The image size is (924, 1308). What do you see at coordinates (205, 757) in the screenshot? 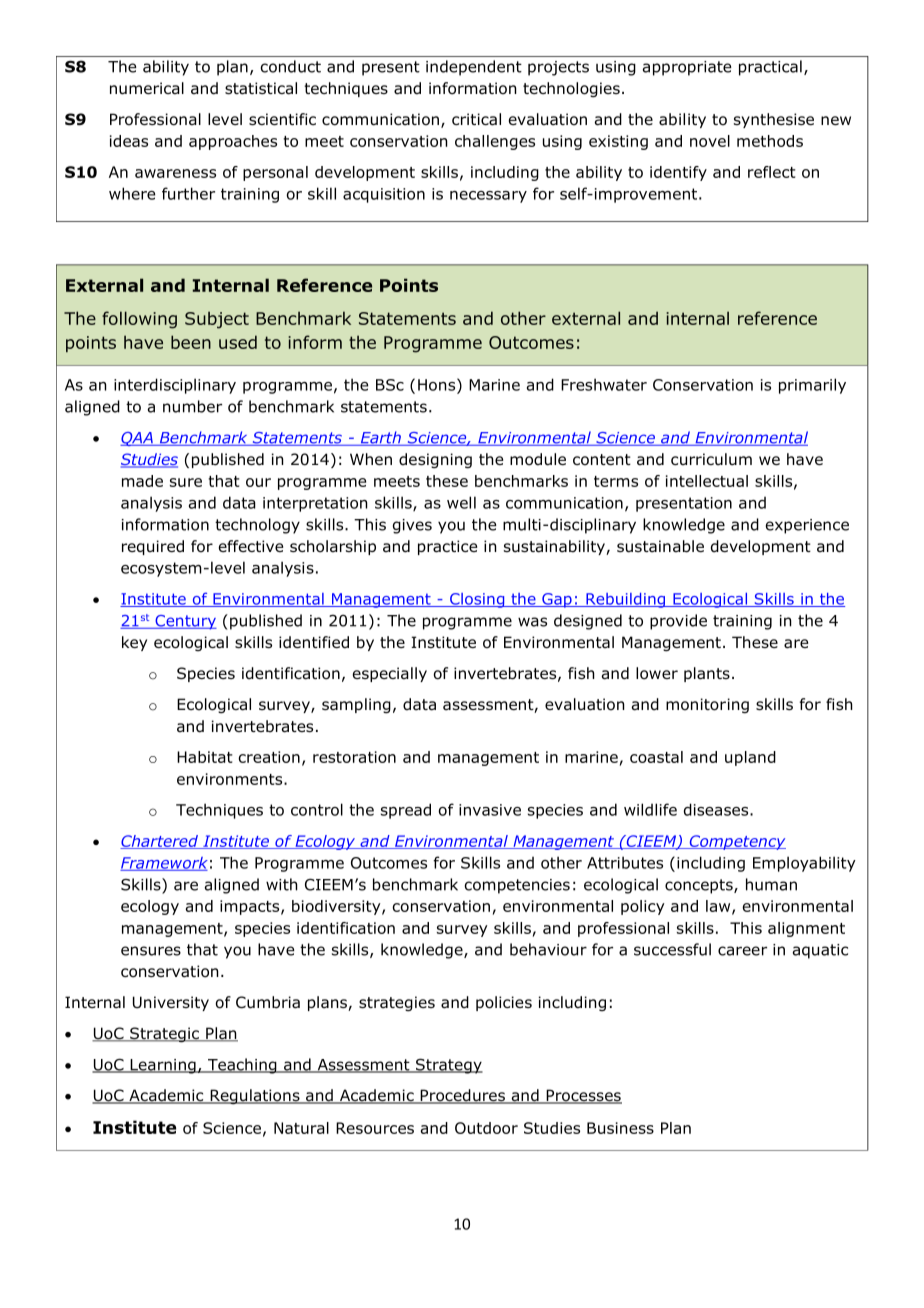
I see `Habitat` at bounding box center [205, 757].
